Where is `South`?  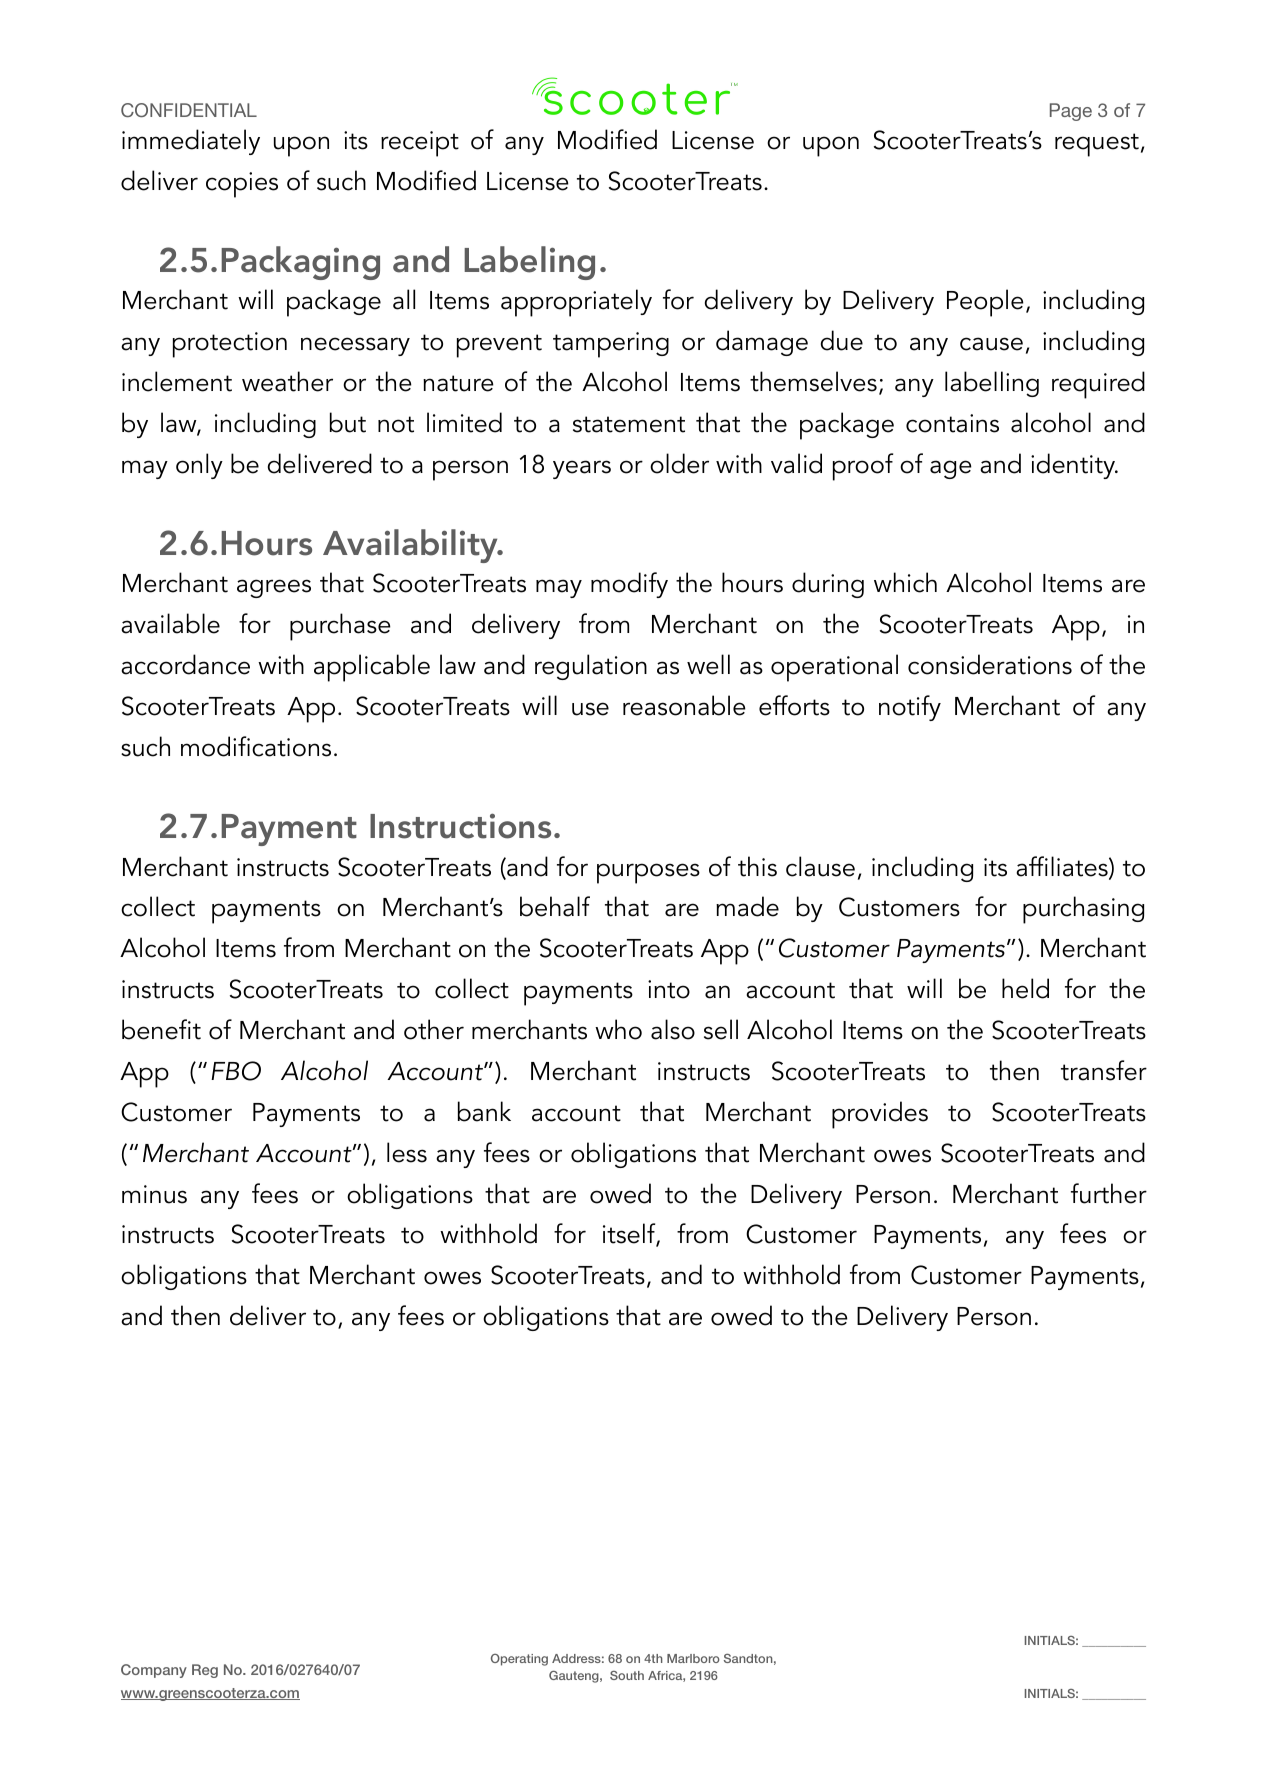
South is located at coordinates (627, 1675).
